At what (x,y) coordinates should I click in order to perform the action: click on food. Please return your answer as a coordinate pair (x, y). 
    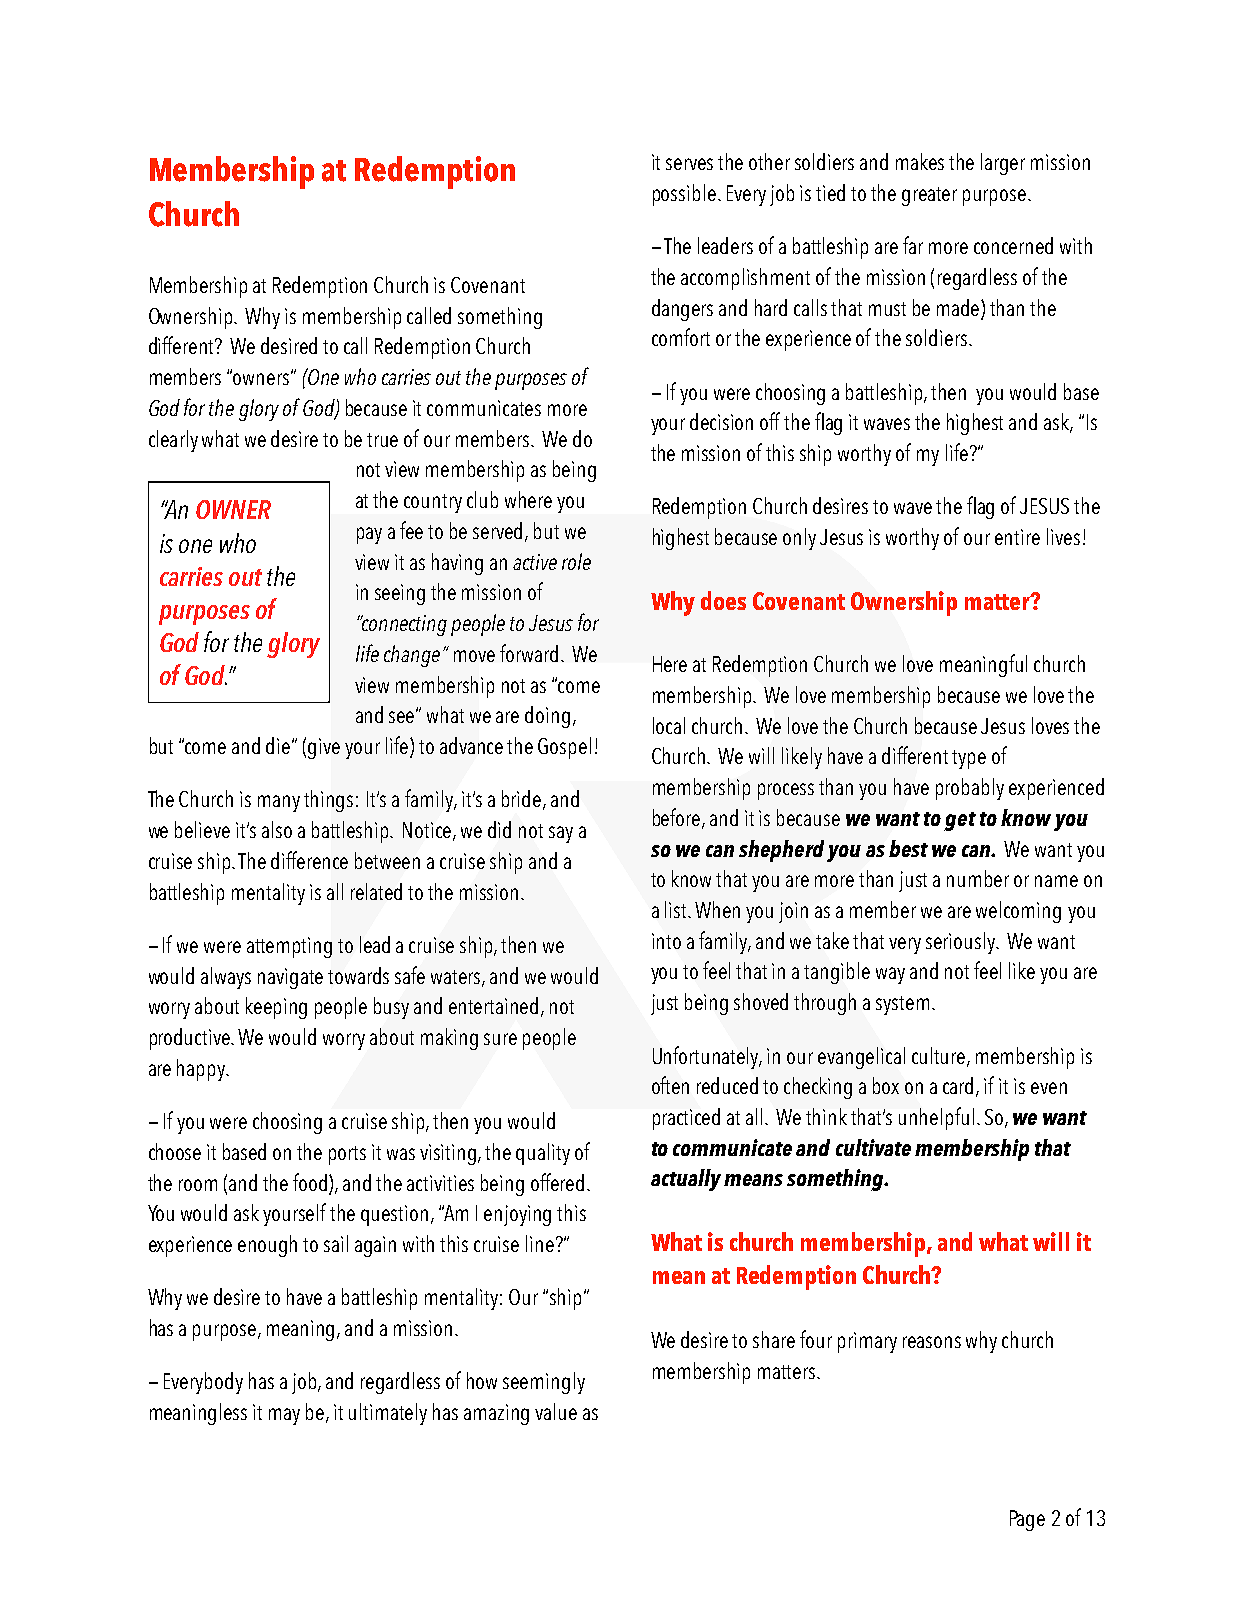
    Looking at the image, I should click on (311, 1182).
